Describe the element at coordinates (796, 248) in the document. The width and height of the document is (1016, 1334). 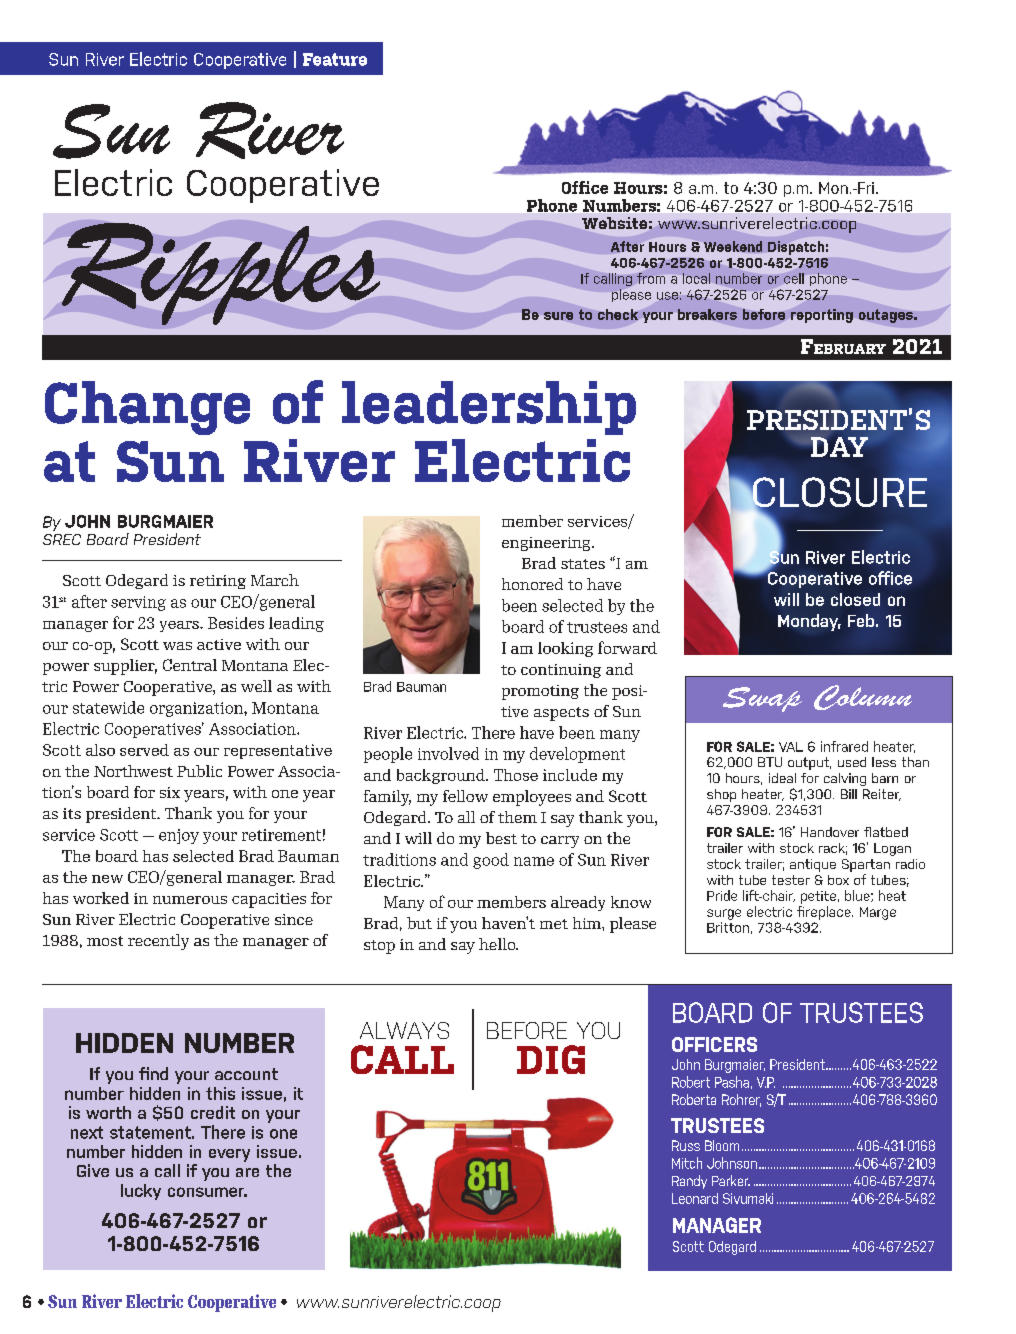
I see `Dispatch` at that location.
